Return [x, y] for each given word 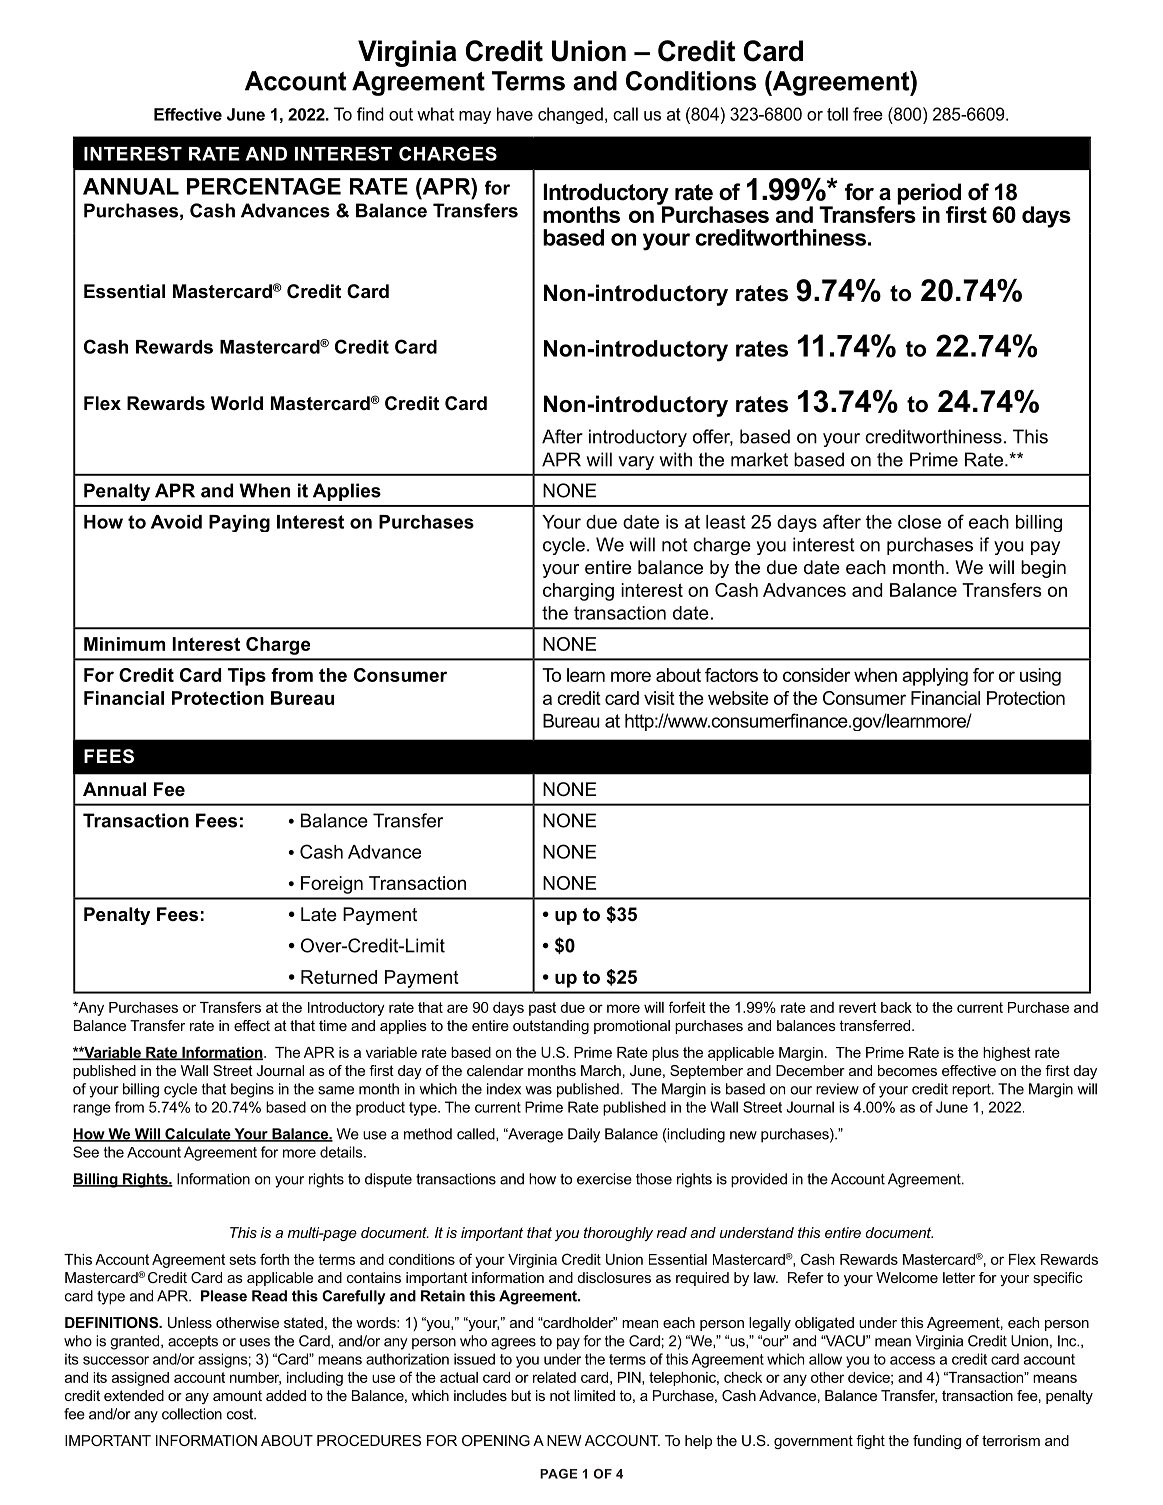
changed [570, 115]
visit [659, 698]
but [521, 1395]
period [929, 195]
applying [935, 677]
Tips [247, 677]
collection [192, 1414]
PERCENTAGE [264, 186]
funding [937, 1442]
